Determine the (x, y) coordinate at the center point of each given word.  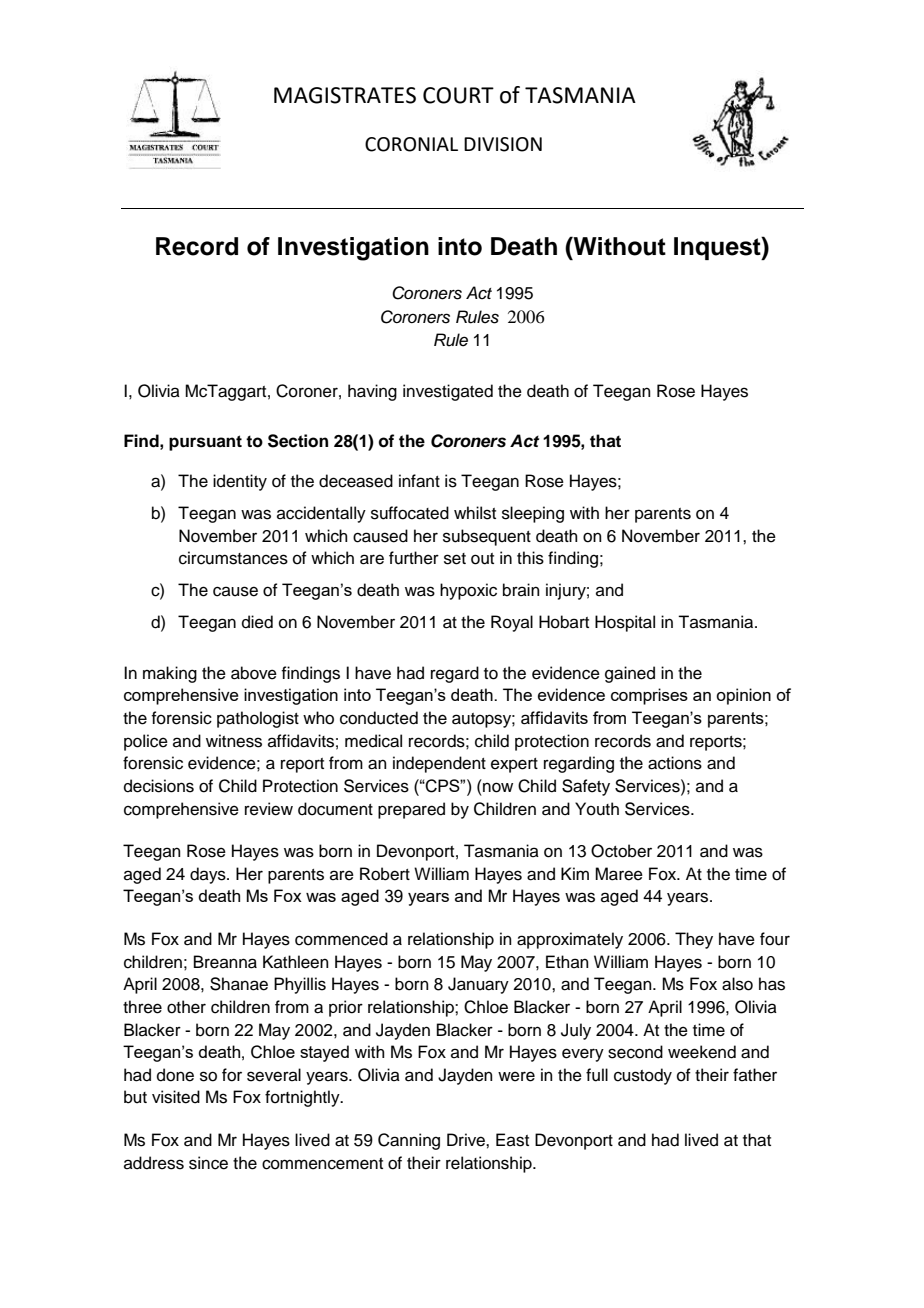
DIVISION (503, 144)
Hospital (625, 623)
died (257, 622)
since (208, 1163)
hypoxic (468, 591)
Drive (467, 1140)
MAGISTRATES (345, 95)
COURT (458, 95)
